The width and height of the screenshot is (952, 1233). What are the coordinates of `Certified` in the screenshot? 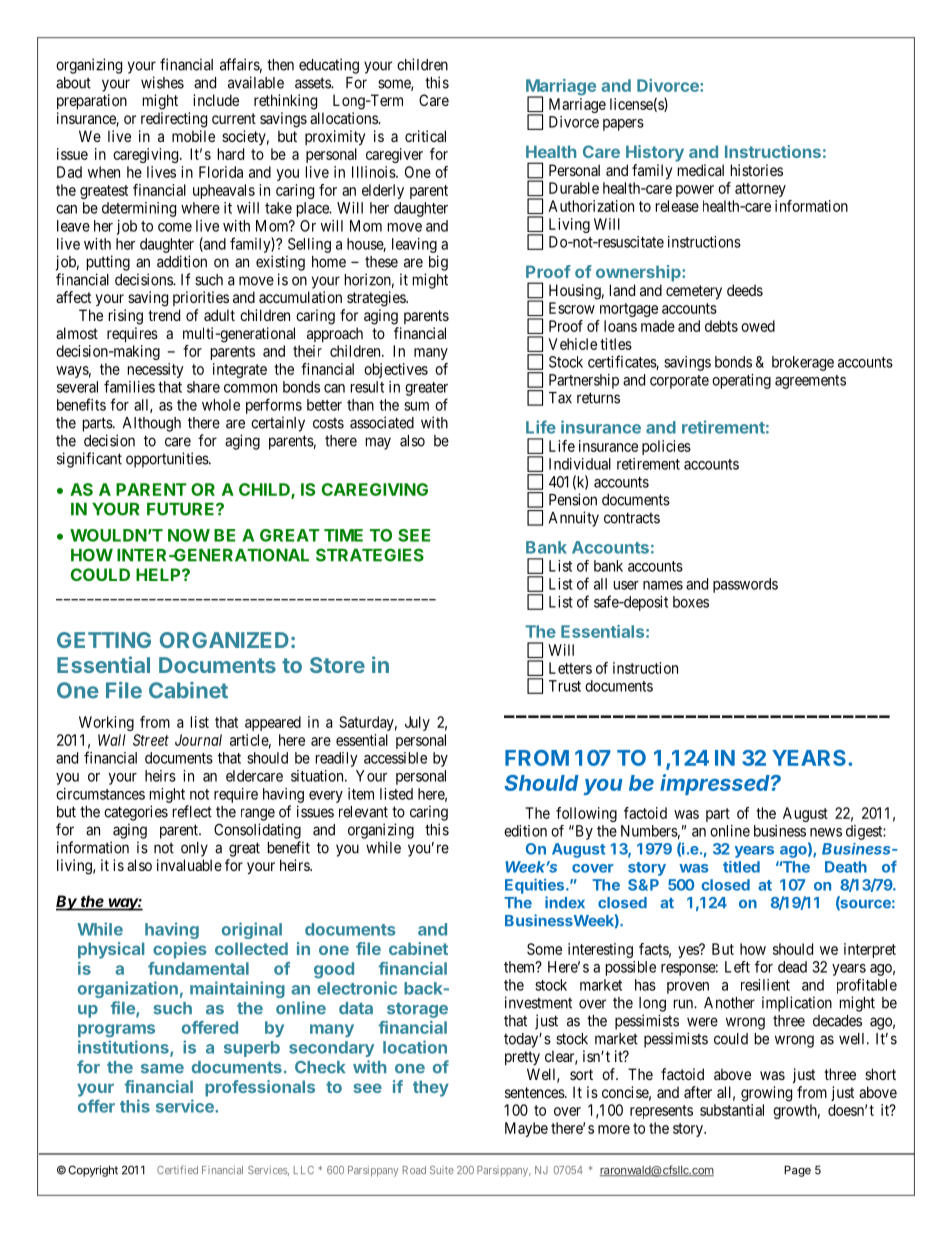 It's located at (177, 1169).
